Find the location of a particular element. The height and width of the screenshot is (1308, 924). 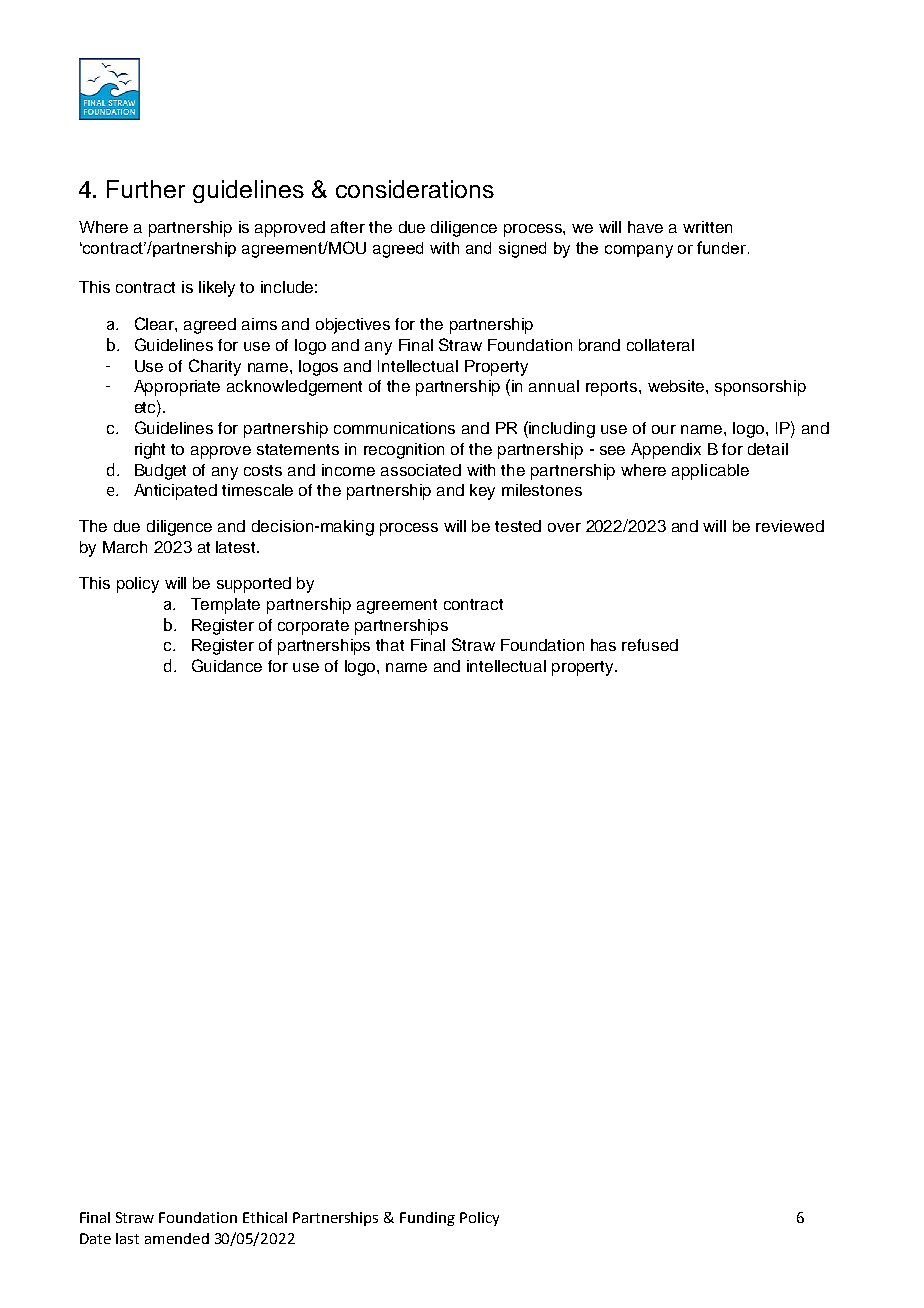

amended is located at coordinates (177, 1238).
